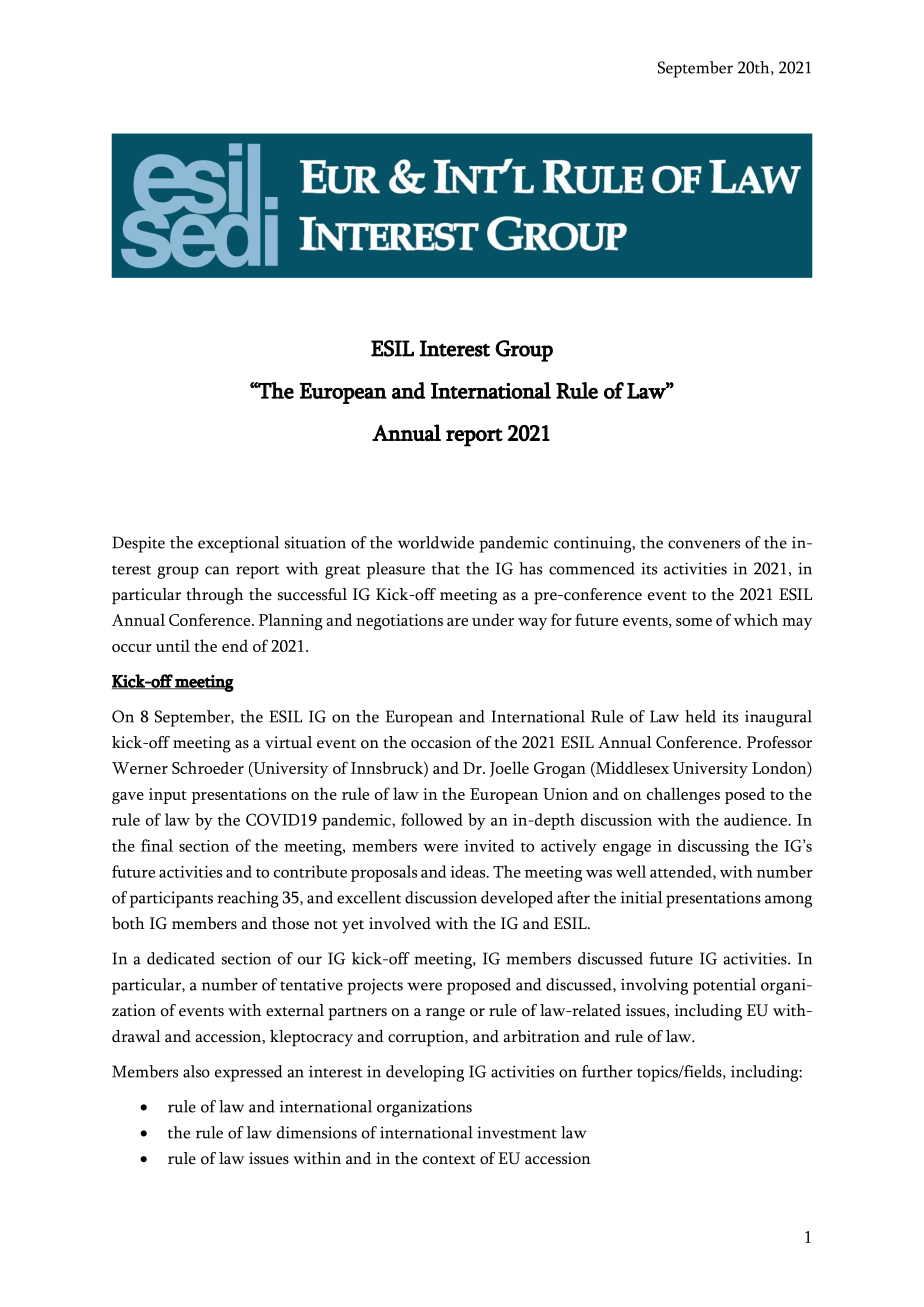 This page has width=924, height=1307. What do you see at coordinates (446, 568) in the page?
I see `that` at bounding box center [446, 568].
